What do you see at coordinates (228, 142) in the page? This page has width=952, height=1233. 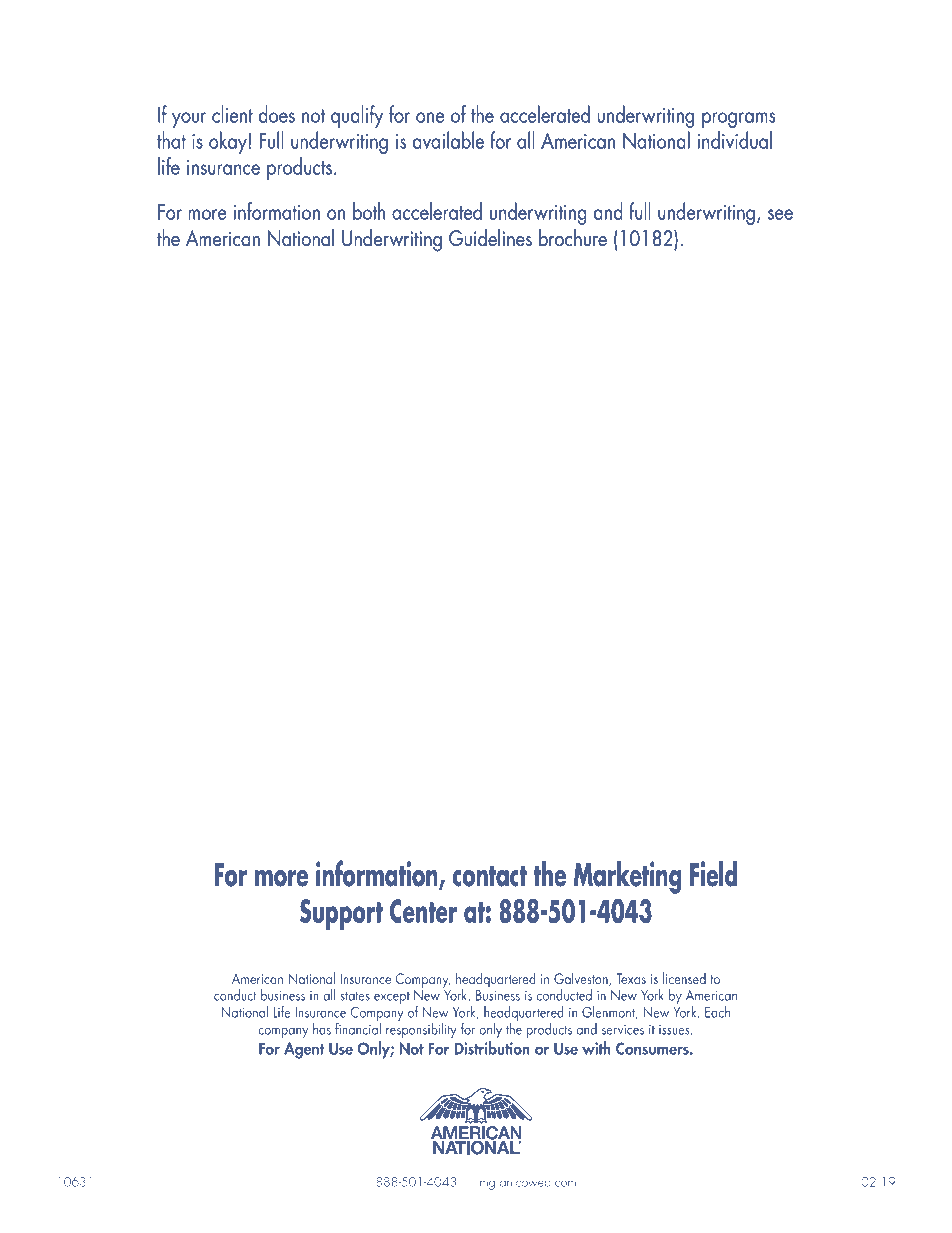 I see `okay` at bounding box center [228, 142].
